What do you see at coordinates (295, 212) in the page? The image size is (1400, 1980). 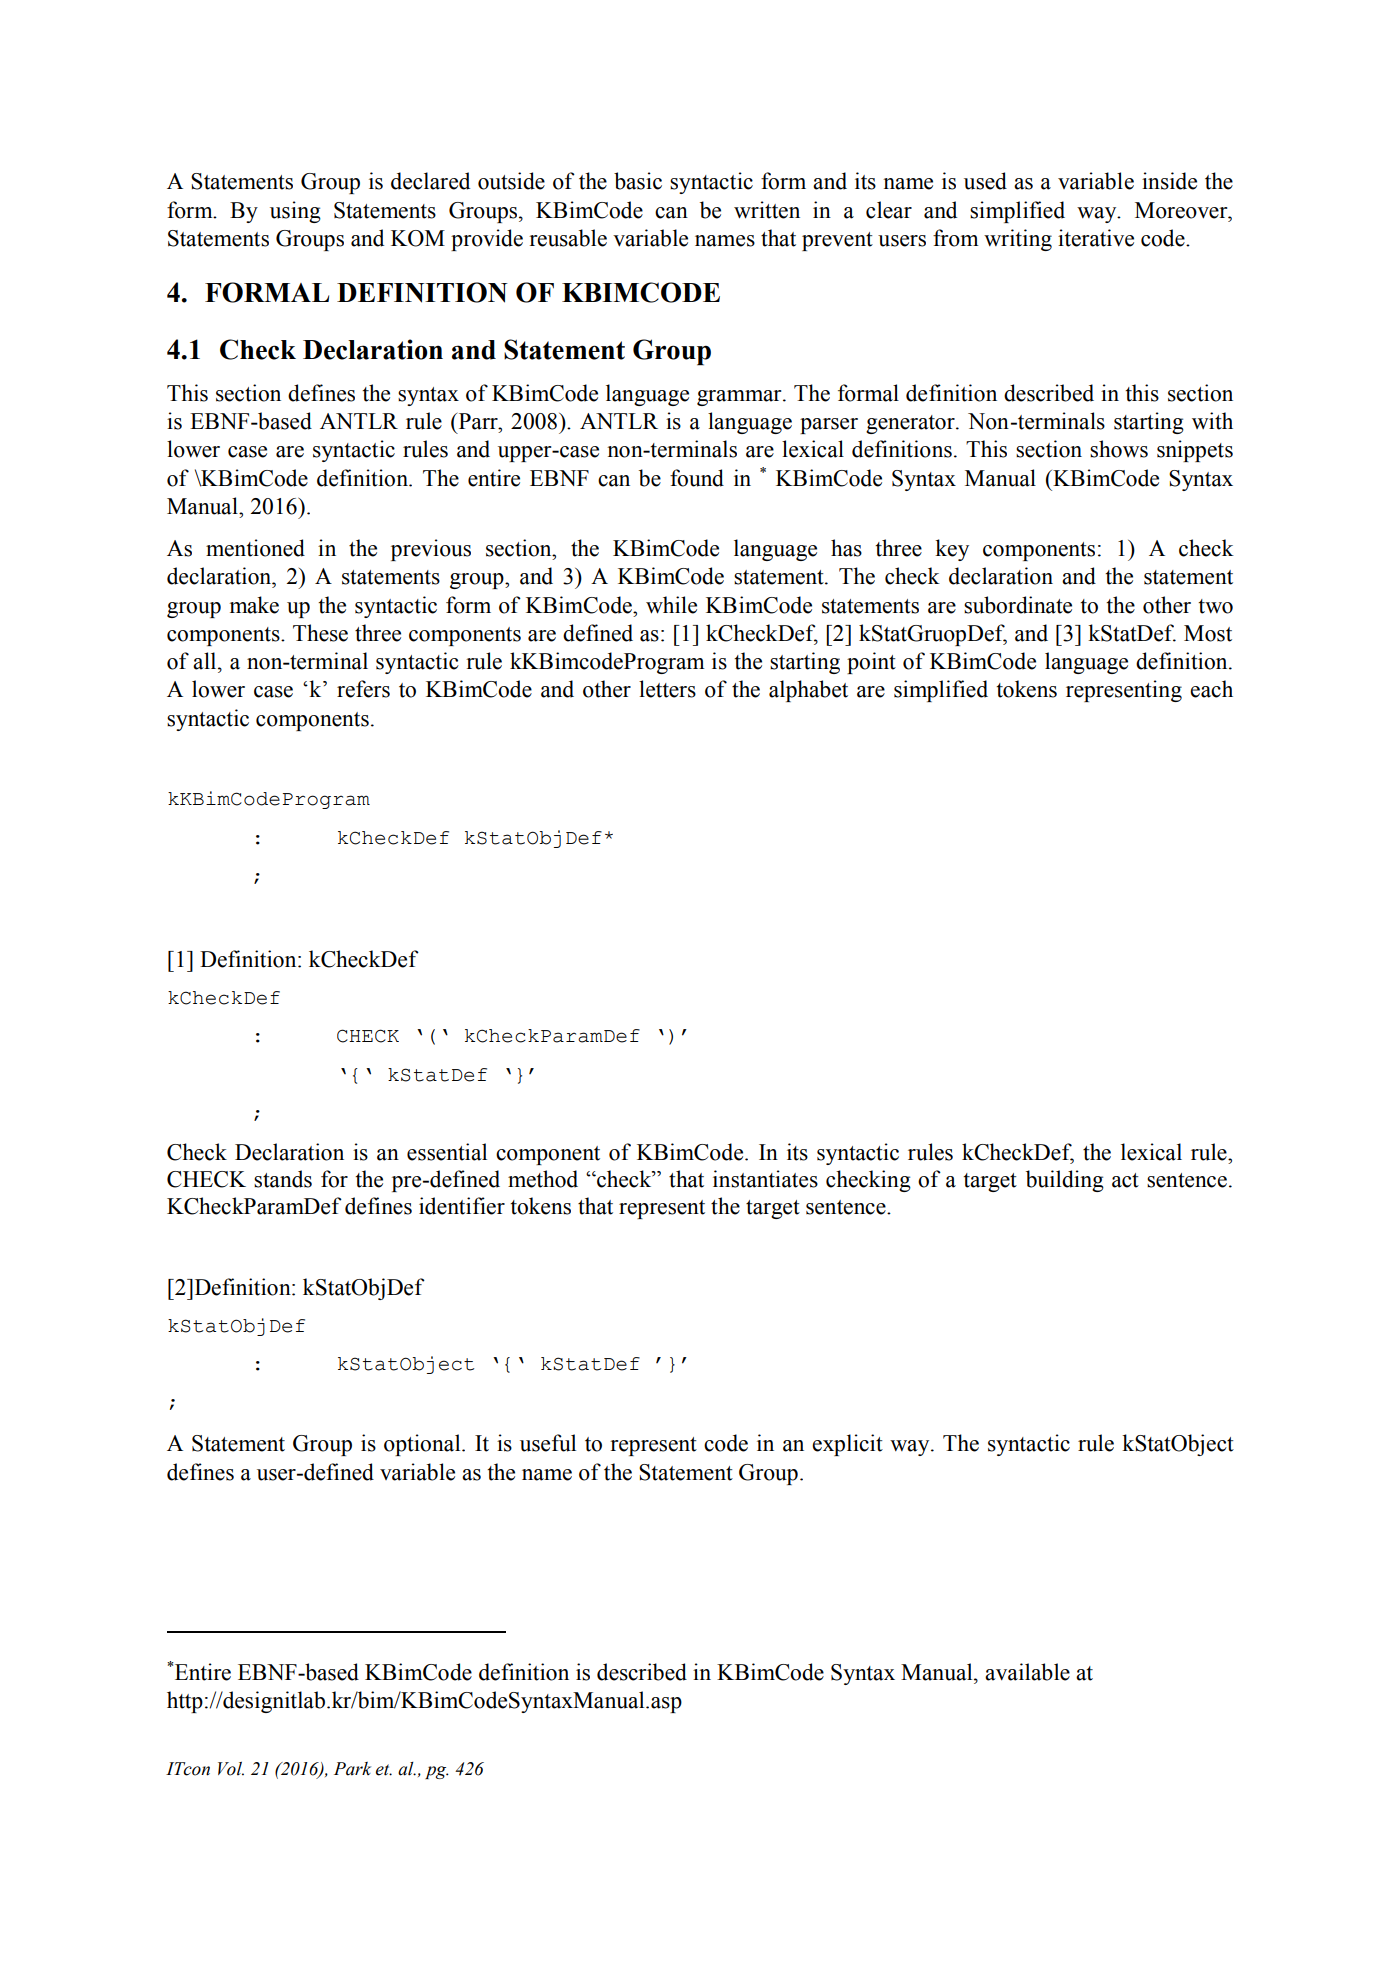 I see `using` at bounding box center [295, 212].
